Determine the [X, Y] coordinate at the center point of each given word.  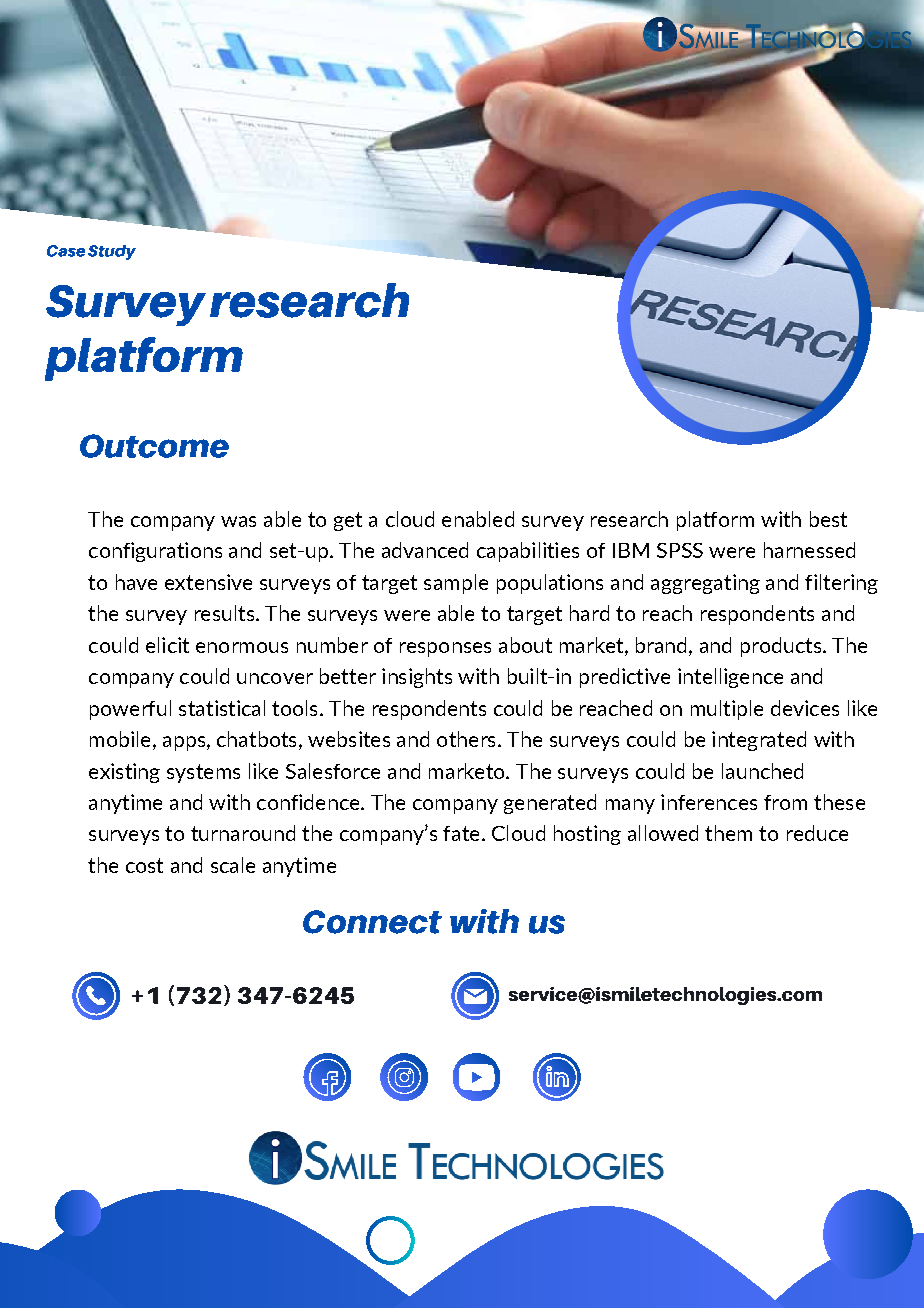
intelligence [730, 678]
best [828, 519]
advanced [425, 550]
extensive [208, 582]
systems [203, 773]
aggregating [705, 584]
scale [233, 865]
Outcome [154, 446]
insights [417, 678]
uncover [275, 678]
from [785, 802]
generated [550, 804]
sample [456, 584]
